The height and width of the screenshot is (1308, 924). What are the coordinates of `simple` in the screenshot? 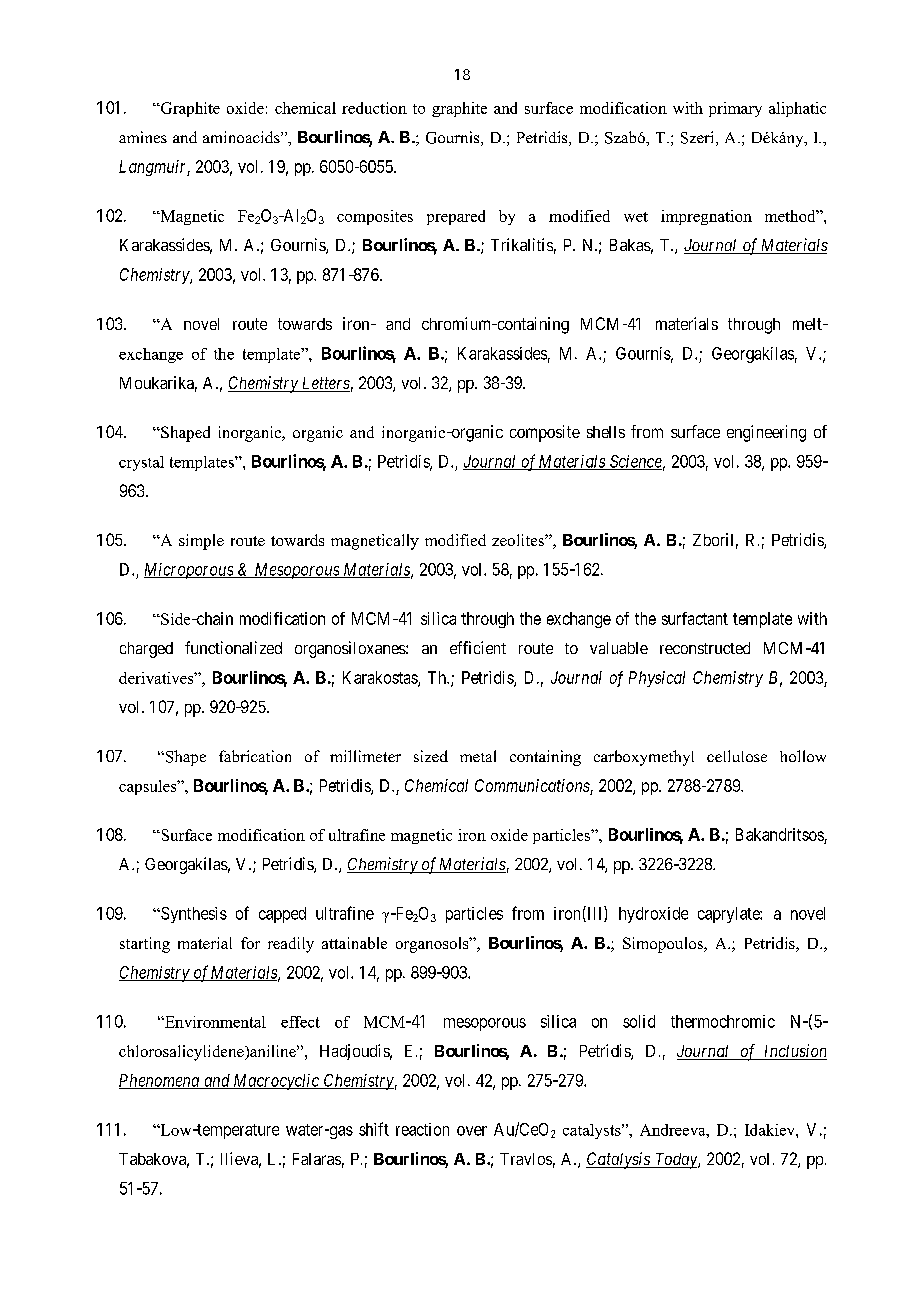 It's located at (201, 542).
